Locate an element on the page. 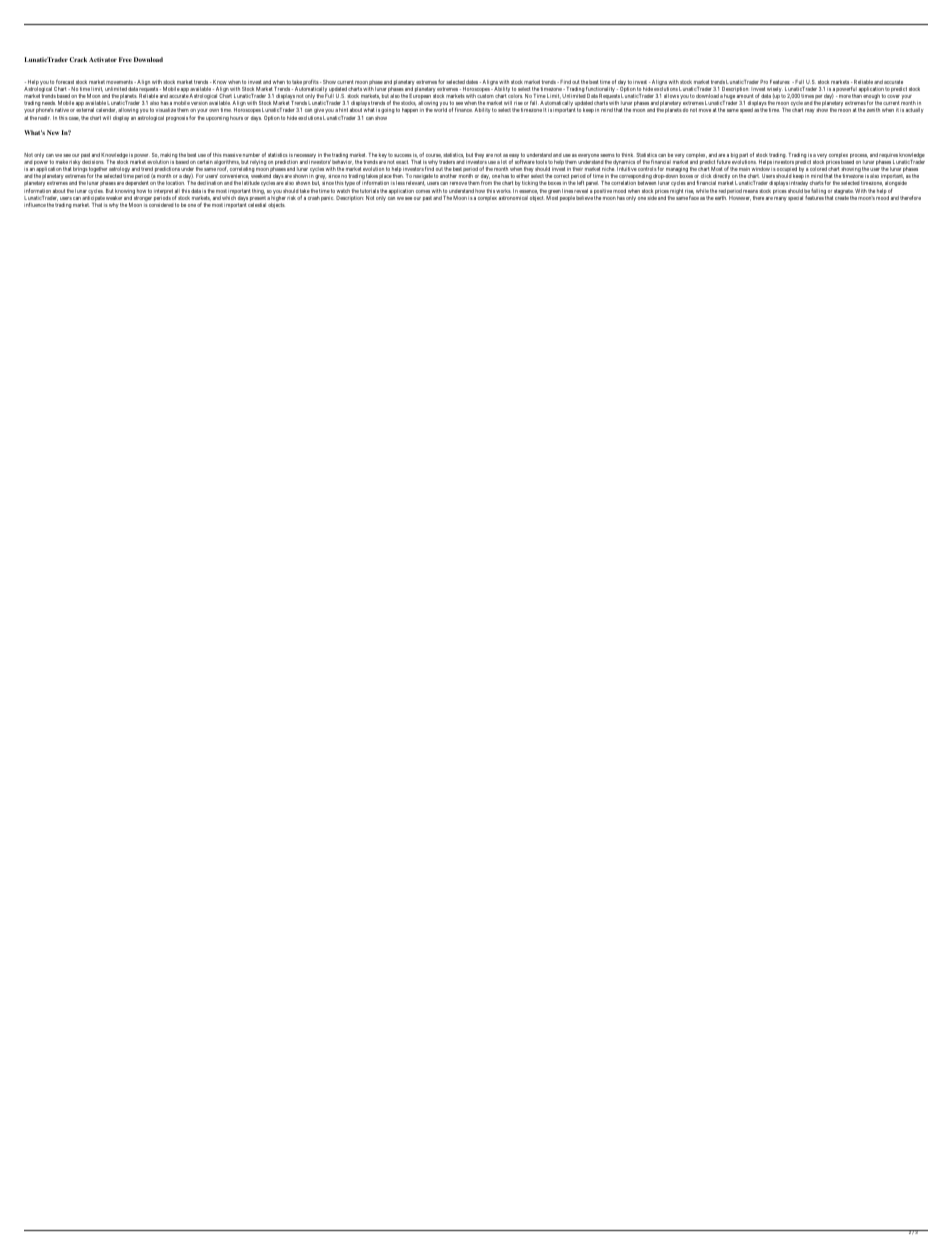 The width and height of the page is (952, 1246). dates is located at coordinates (472, 82).
